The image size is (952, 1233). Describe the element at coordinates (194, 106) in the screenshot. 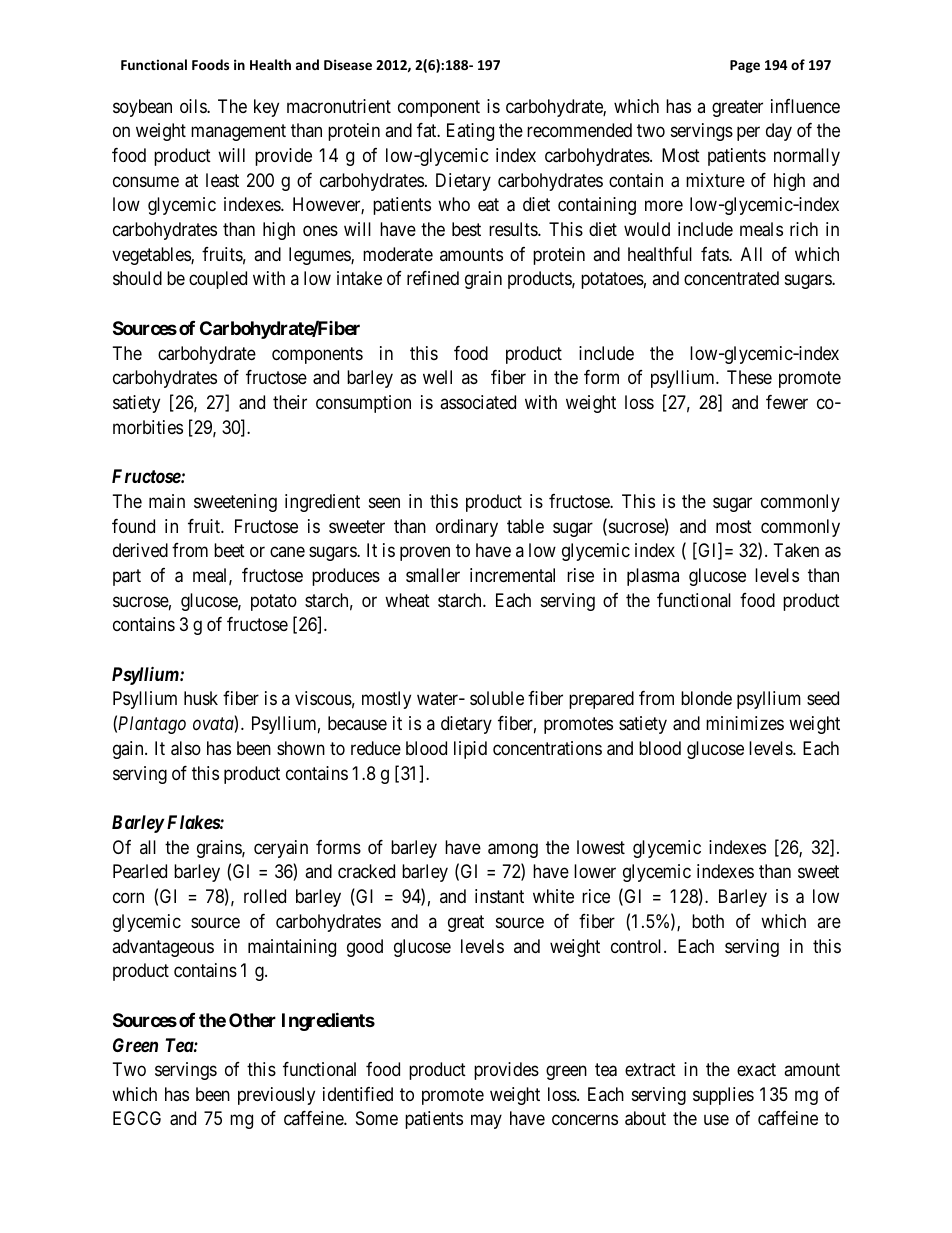

I see `oils` at that location.
